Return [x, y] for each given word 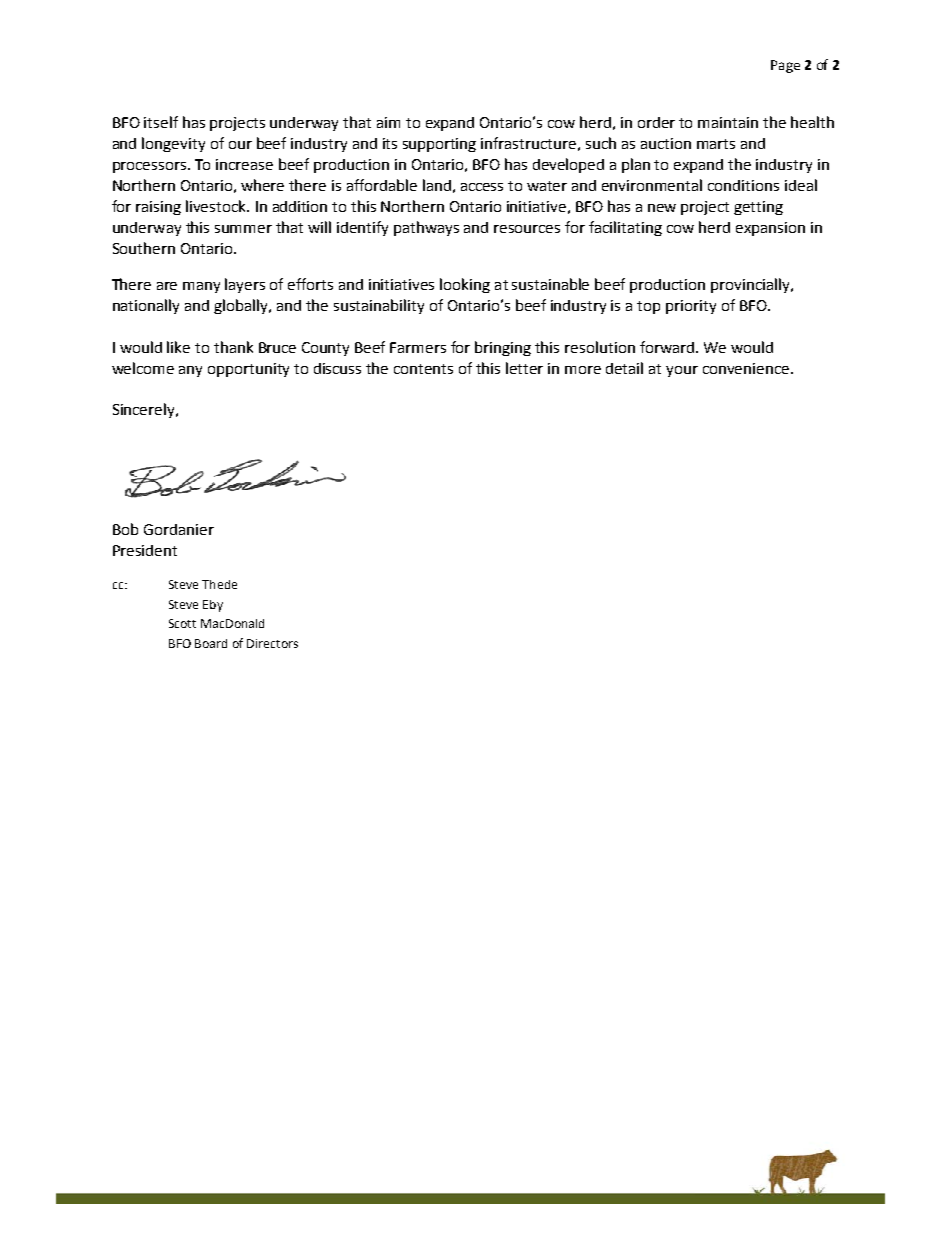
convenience [747, 368]
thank [233, 347]
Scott [182, 623]
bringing [503, 348]
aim [388, 122]
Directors [272, 643]
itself [161, 122]
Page [785, 66]
